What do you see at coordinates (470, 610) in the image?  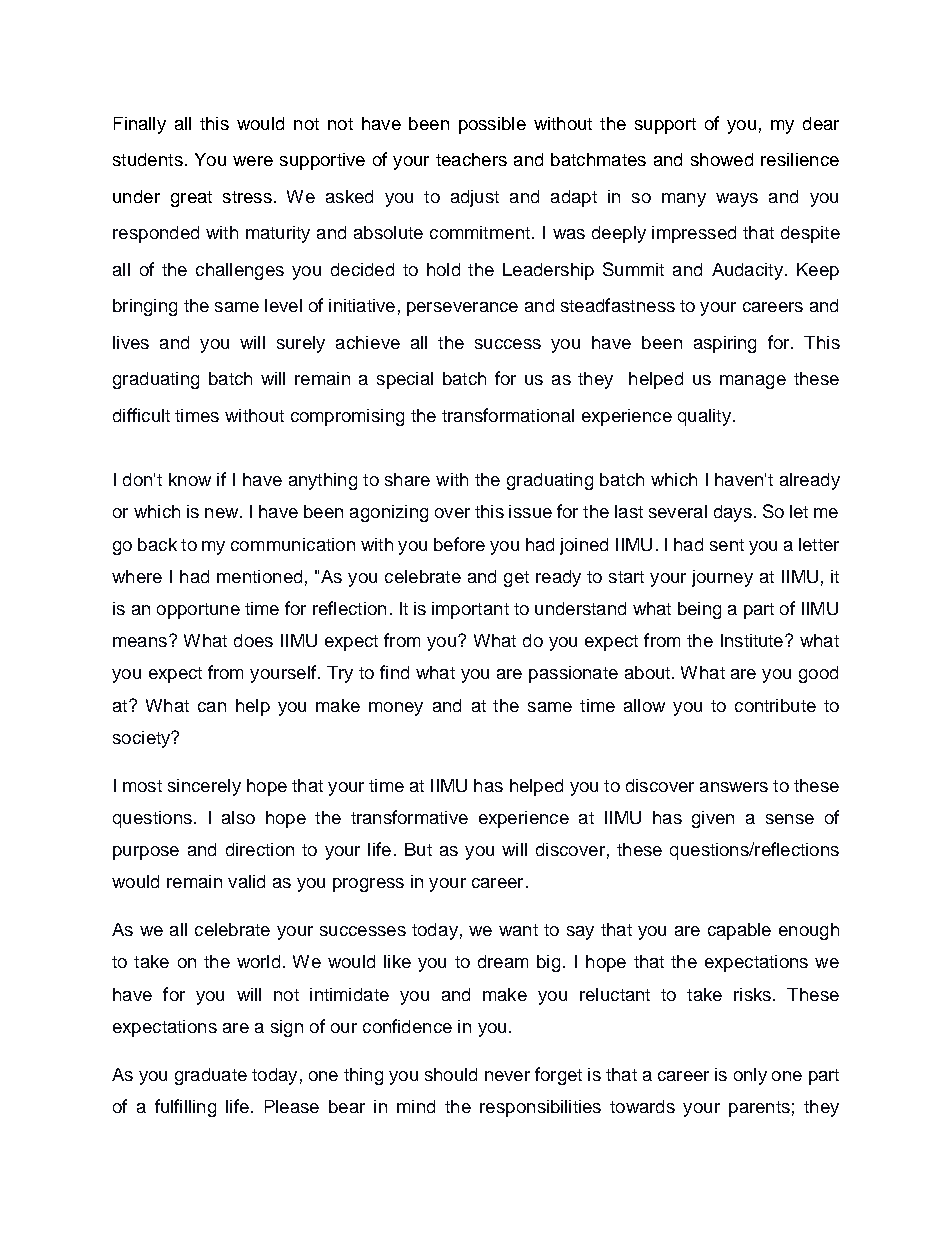 I see `important` at bounding box center [470, 610].
